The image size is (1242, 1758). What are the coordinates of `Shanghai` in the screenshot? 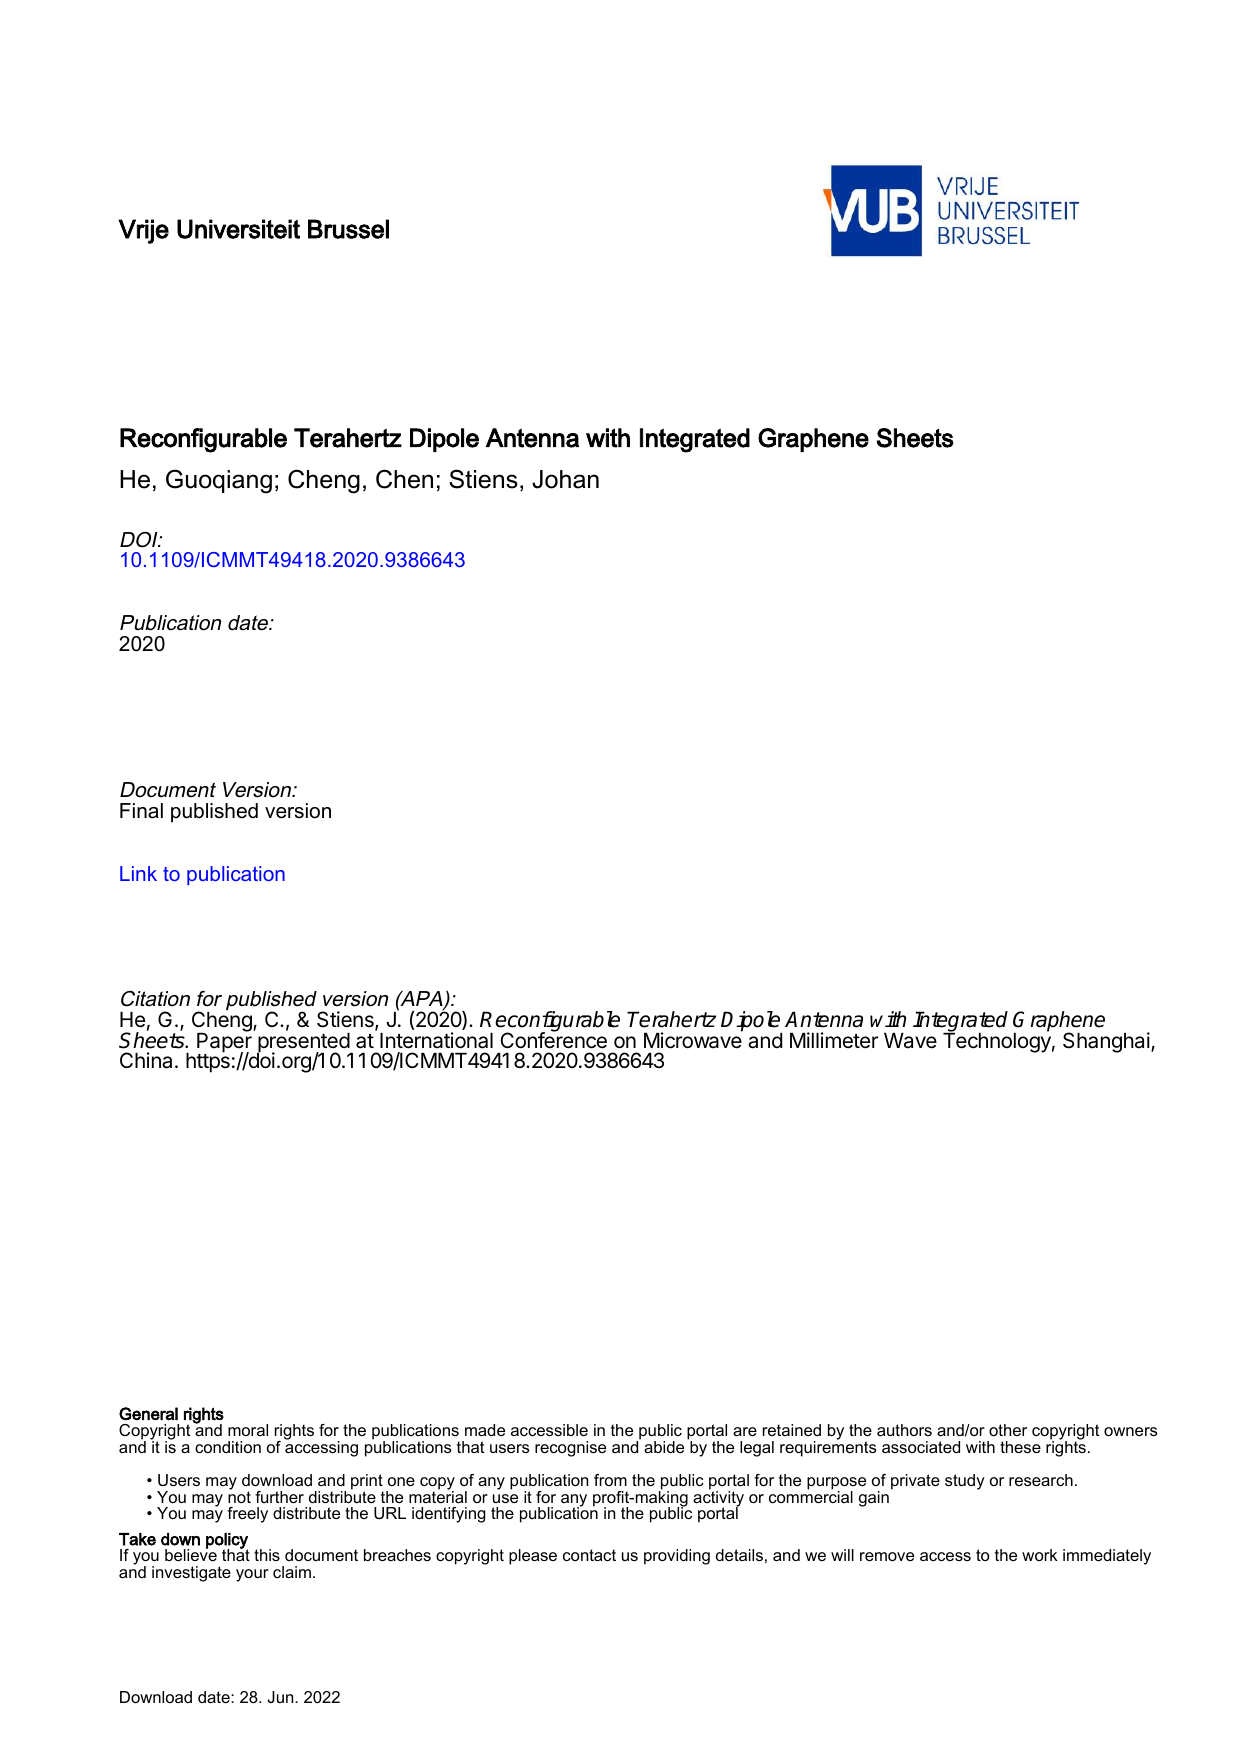 It's located at (1106, 1042).
